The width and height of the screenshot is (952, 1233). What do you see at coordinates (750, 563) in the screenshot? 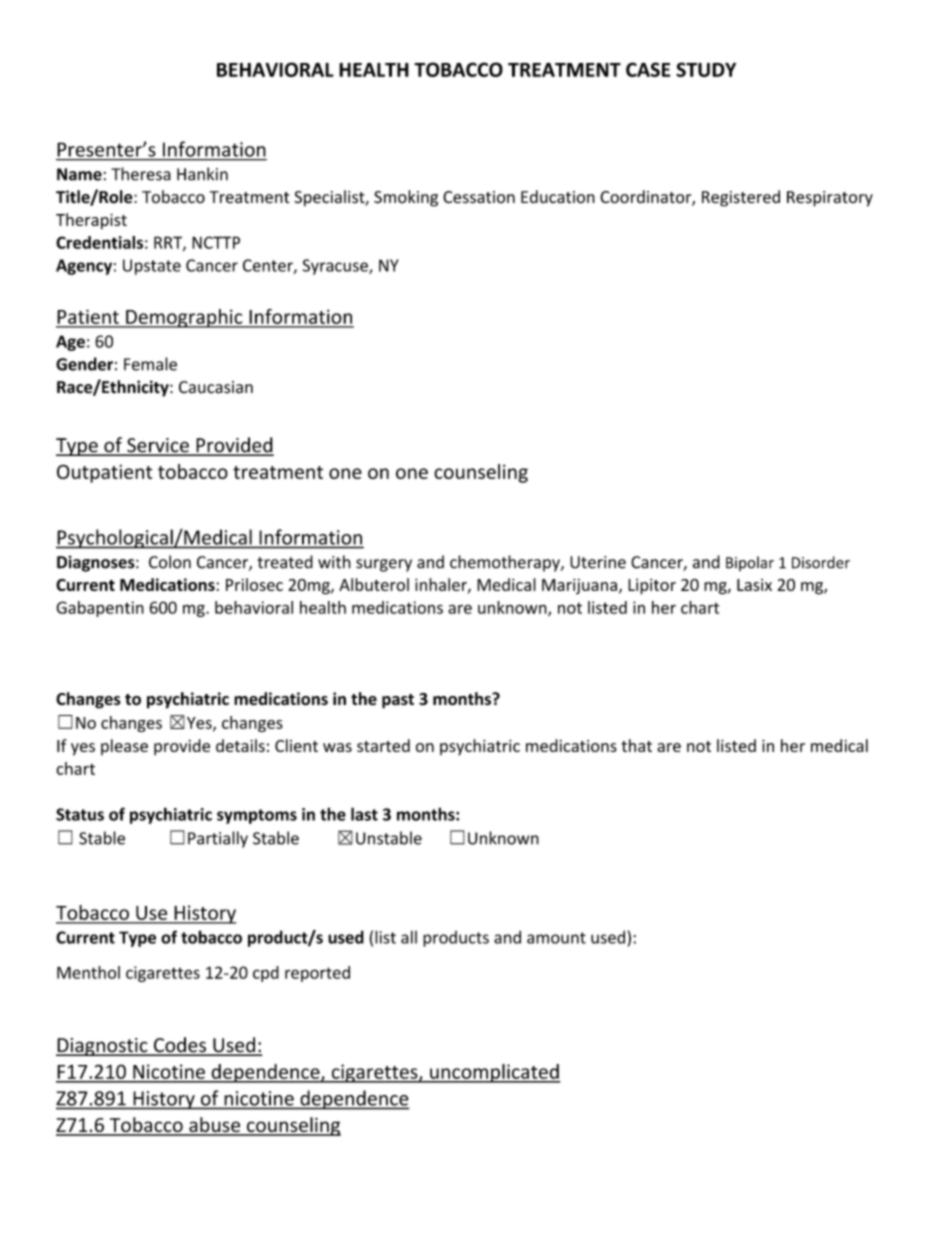
I see `Bipolar` at bounding box center [750, 563].
